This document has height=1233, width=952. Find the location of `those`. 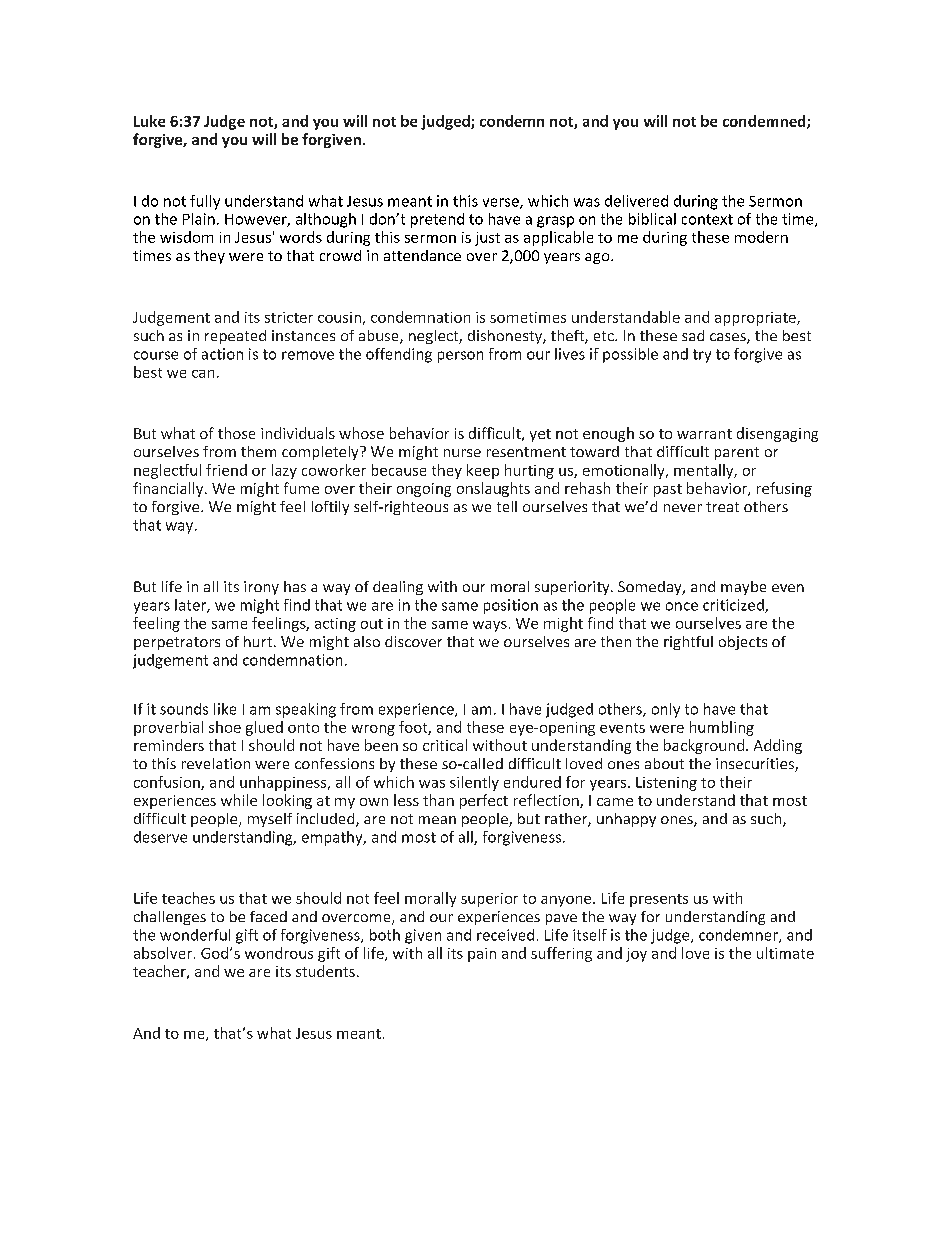

those is located at coordinates (236, 433).
